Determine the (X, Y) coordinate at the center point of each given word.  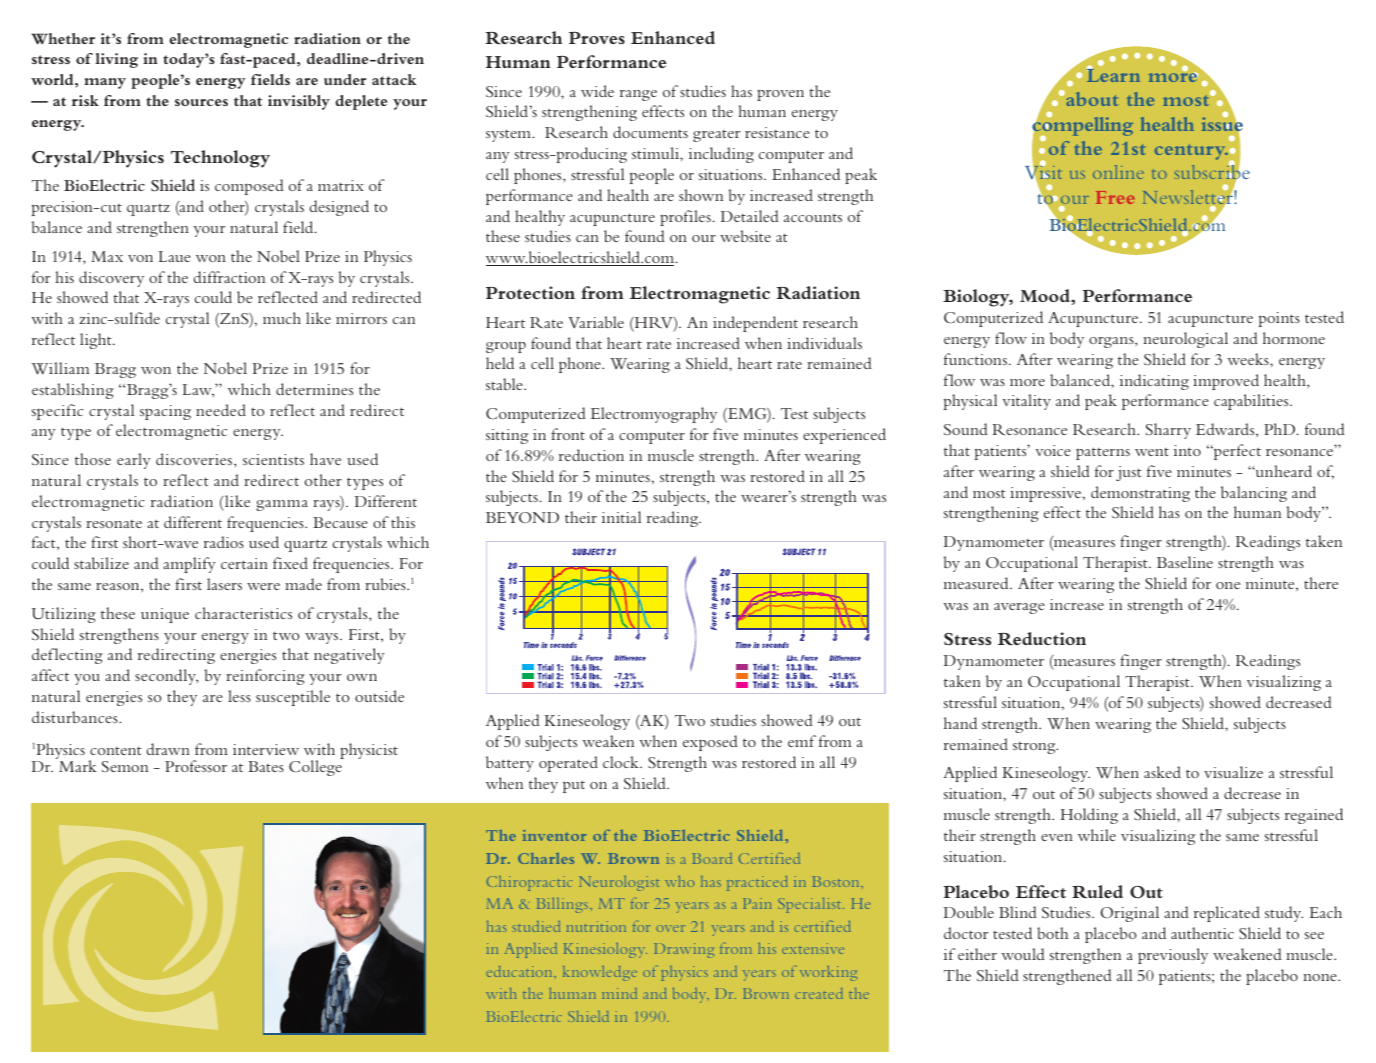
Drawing (684, 950)
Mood (1046, 295)
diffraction (229, 277)
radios (224, 542)
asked (1162, 772)
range (638, 95)
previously (1173, 956)
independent (755, 324)
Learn (1113, 74)
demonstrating (1140, 494)
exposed (710, 743)
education (520, 971)
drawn (168, 749)
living (117, 60)
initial (621, 517)
